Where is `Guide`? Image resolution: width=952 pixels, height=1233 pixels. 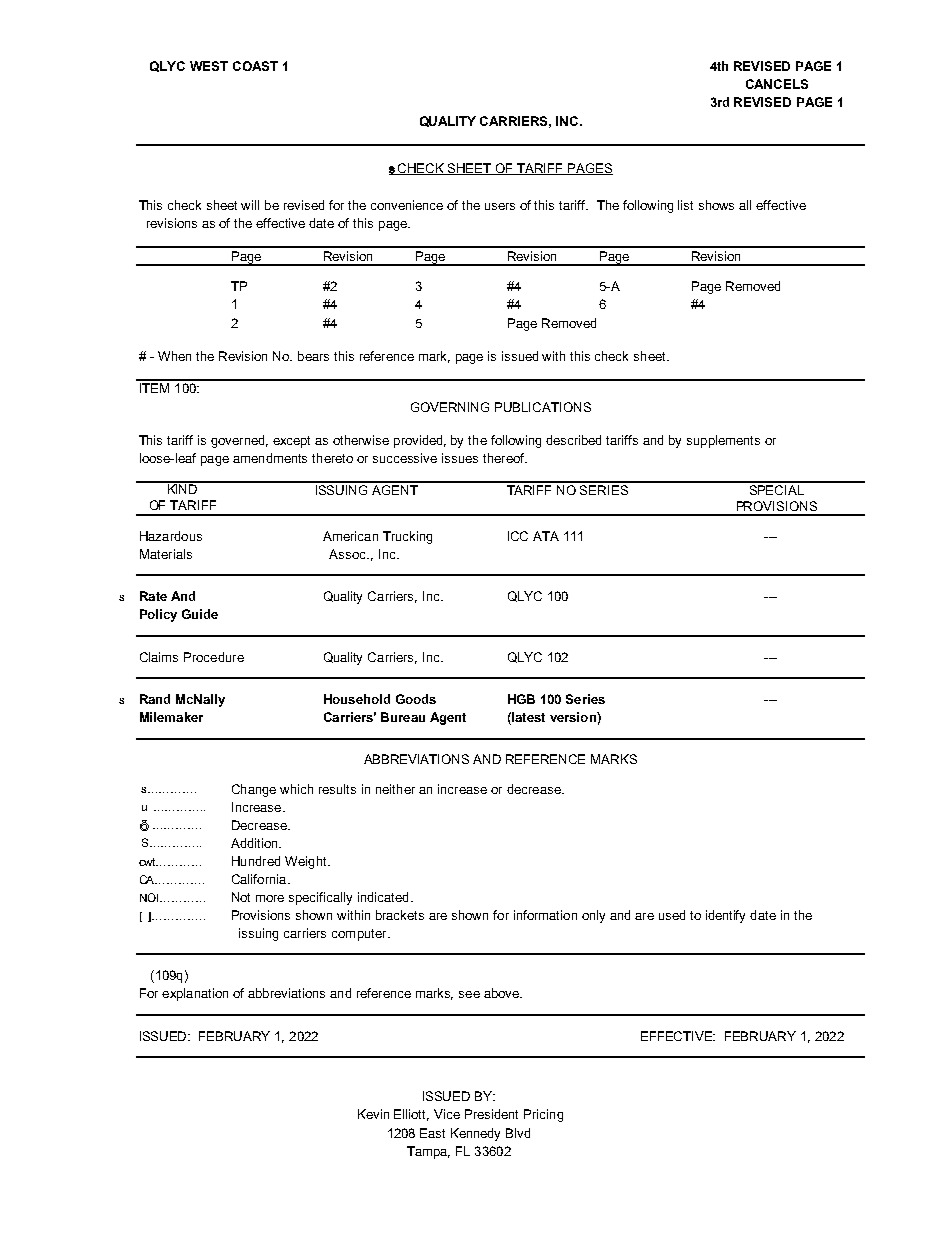 Guide is located at coordinates (200, 614).
